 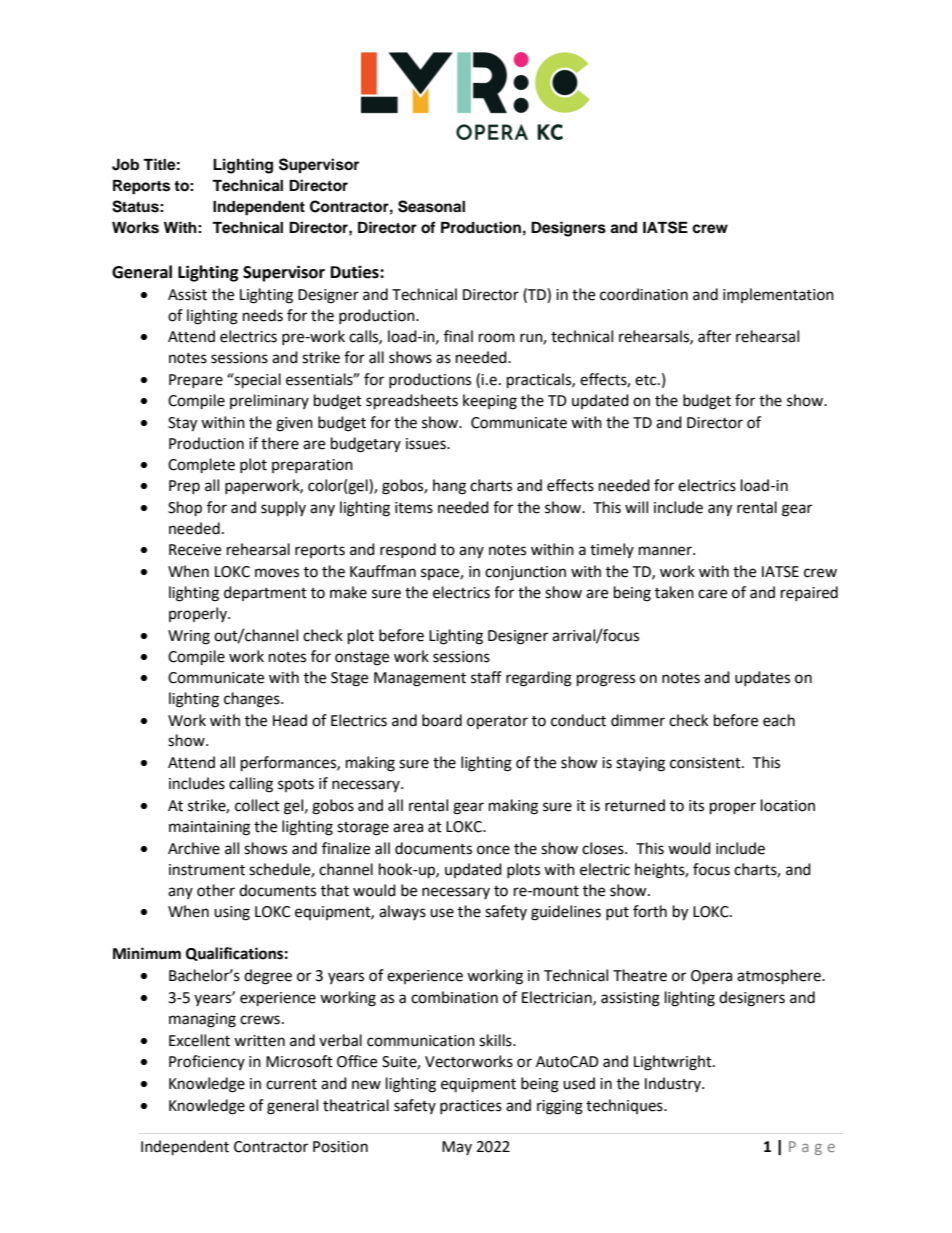 I want to click on Proficiency, so click(x=207, y=1062).
